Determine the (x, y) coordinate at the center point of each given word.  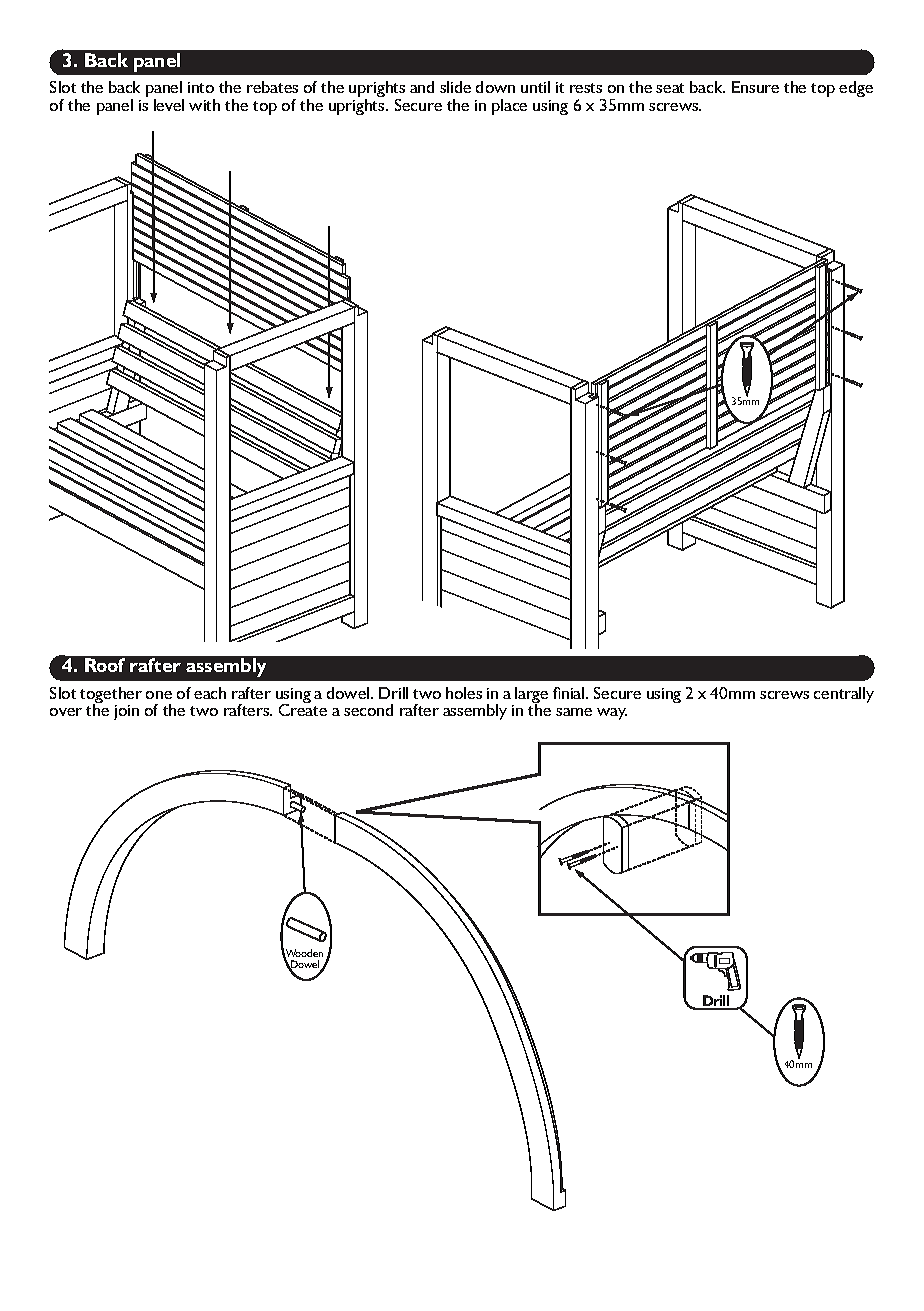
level (169, 105)
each (210, 693)
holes (464, 693)
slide (455, 87)
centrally (844, 695)
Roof (105, 665)
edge (856, 89)
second (368, 710)
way (612, 714)
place (509, 107)
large (530, 696)
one (159, 695)
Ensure (755, 87)
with (204, 105)
